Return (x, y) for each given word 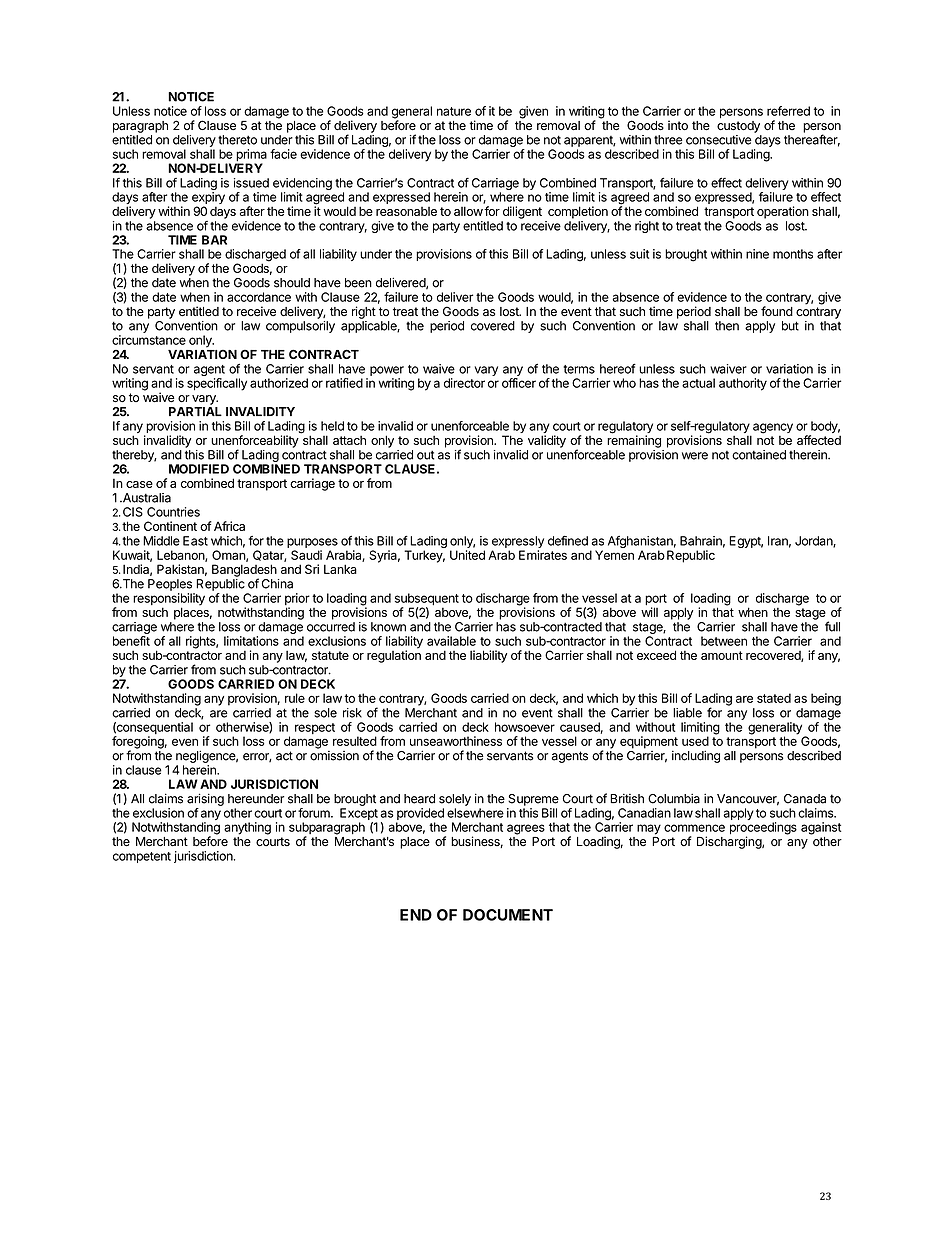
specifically (217, 384)
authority (743, 384)
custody (738, 127)
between (724, 641)
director (464, 383)
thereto (237, 140)
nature (454, 111)
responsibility (169, 600)
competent (142, 857)
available (451, 641)
